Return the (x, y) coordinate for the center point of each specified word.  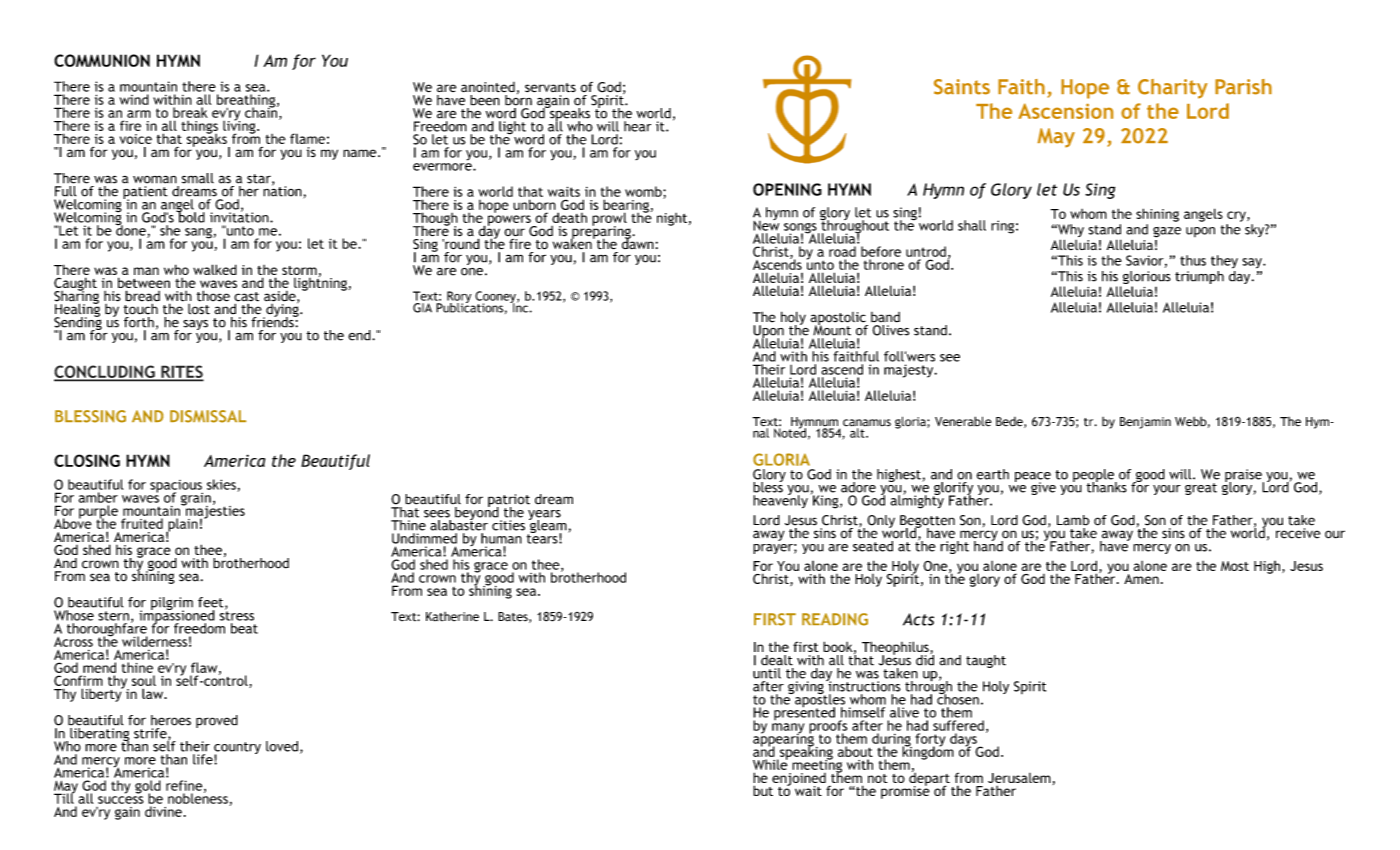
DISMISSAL (208, 416)
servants (550, 88)
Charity (1173, 89)
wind (134, 99)
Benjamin (1145, 423)
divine (163, 811)
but (763, 790)
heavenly (780, 500)
